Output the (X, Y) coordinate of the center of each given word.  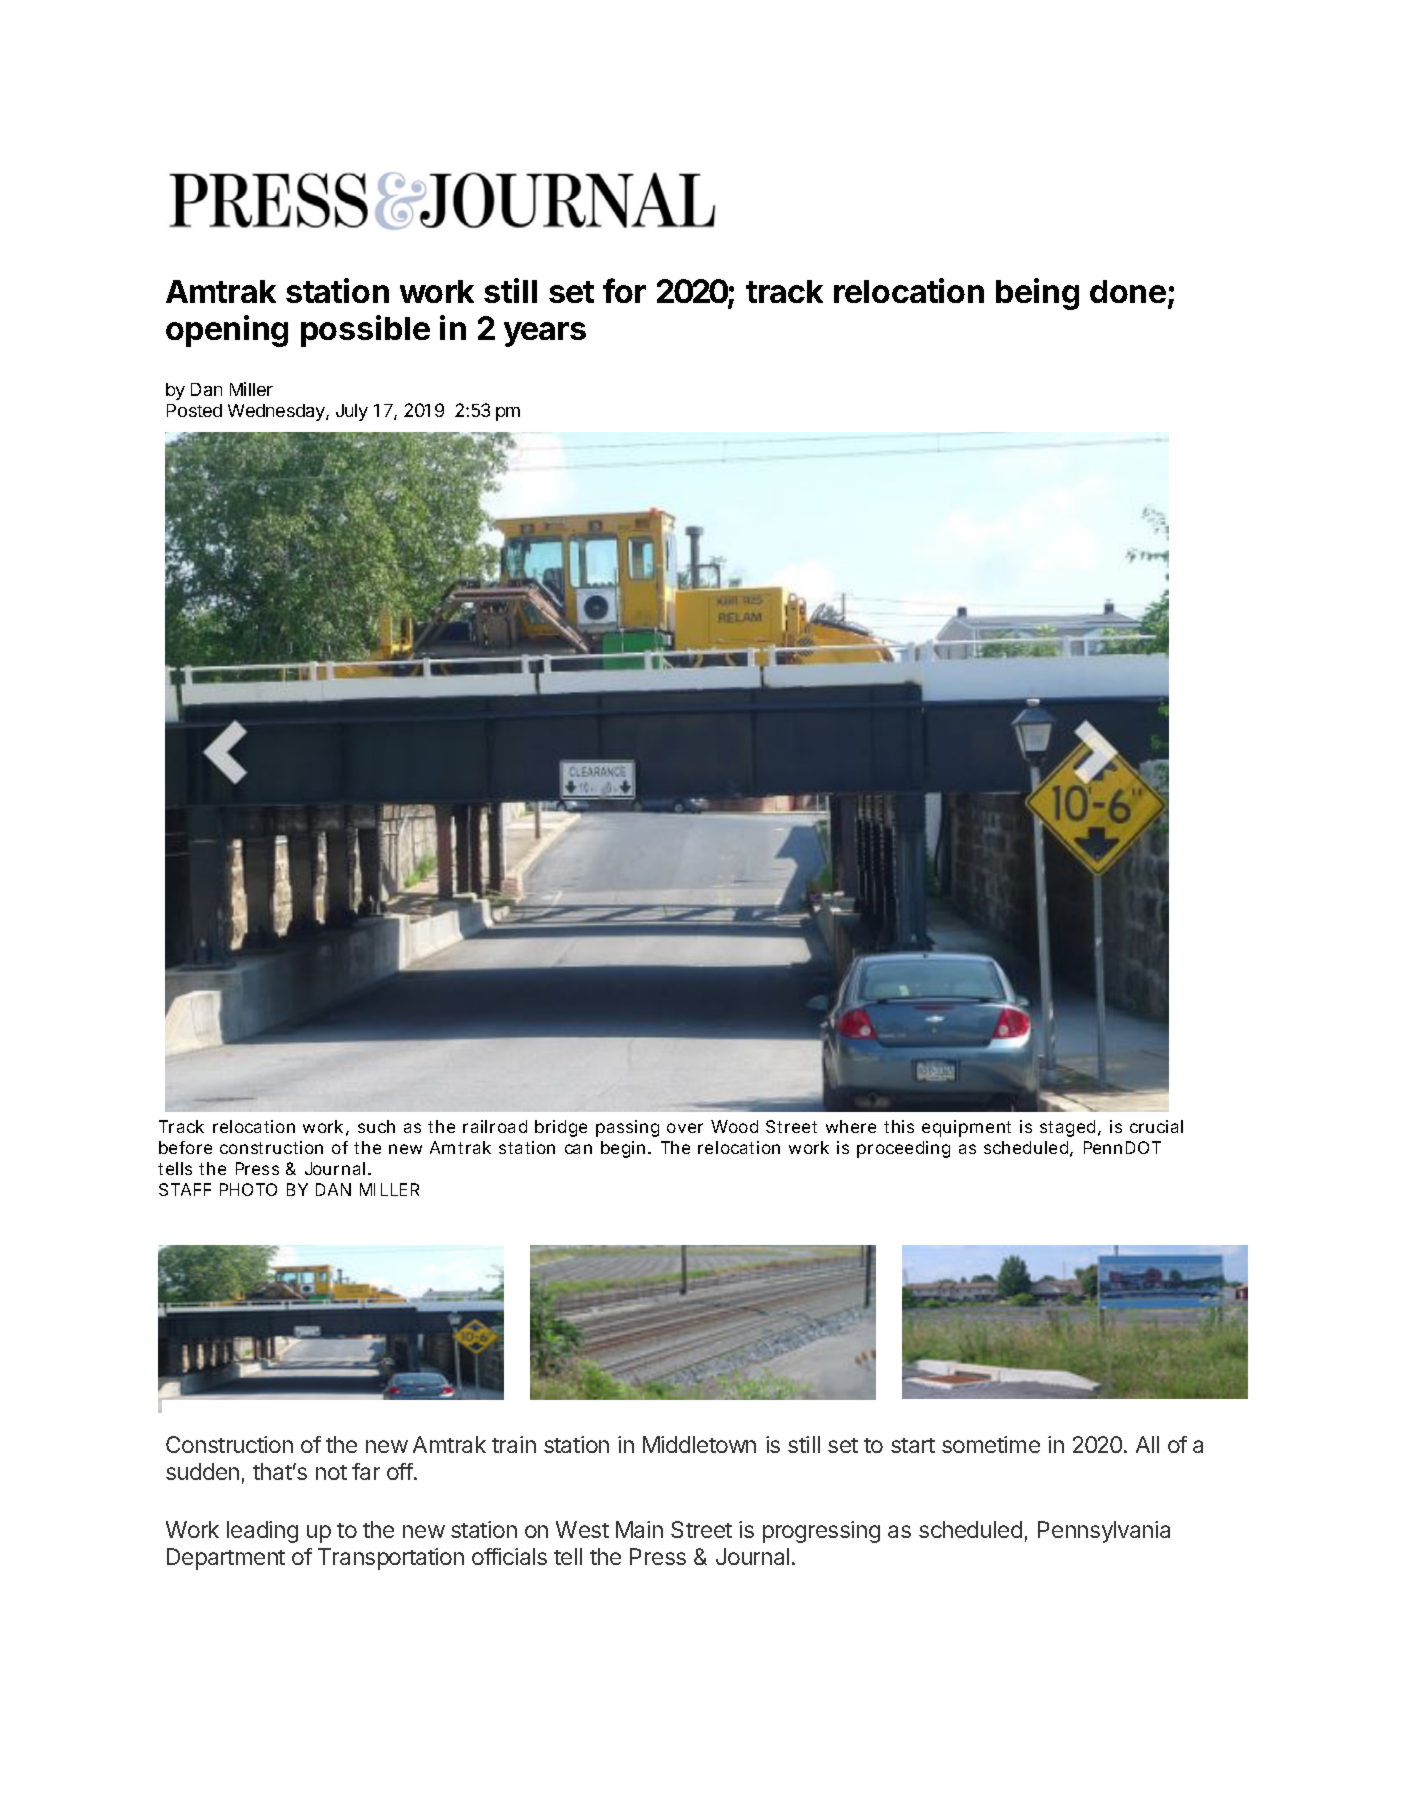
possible (365, 331)
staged (1067, 1128)
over (685, 1128)
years (545, 334)
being (1037, 294)
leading (262, 1532)
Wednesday (277, 412)
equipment (966, 1128)
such (376, 1126)
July (352, 412)
